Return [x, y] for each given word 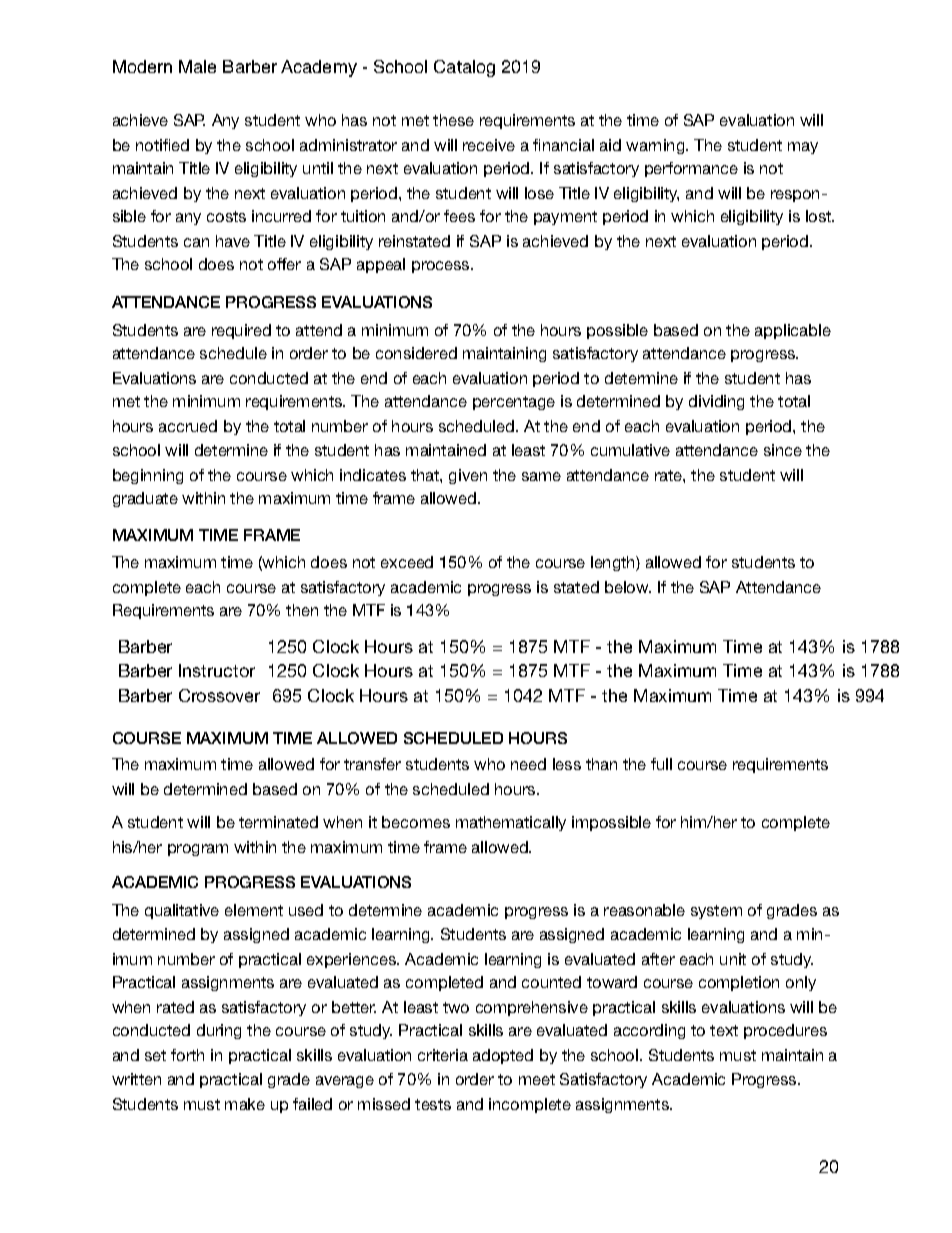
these [453, 120]
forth [187, 1055]
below [628, 587]
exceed [407, 562]
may [803, 148]
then [302, 610]
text [724, 1030]
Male [197, 66]
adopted [503, 1056]
